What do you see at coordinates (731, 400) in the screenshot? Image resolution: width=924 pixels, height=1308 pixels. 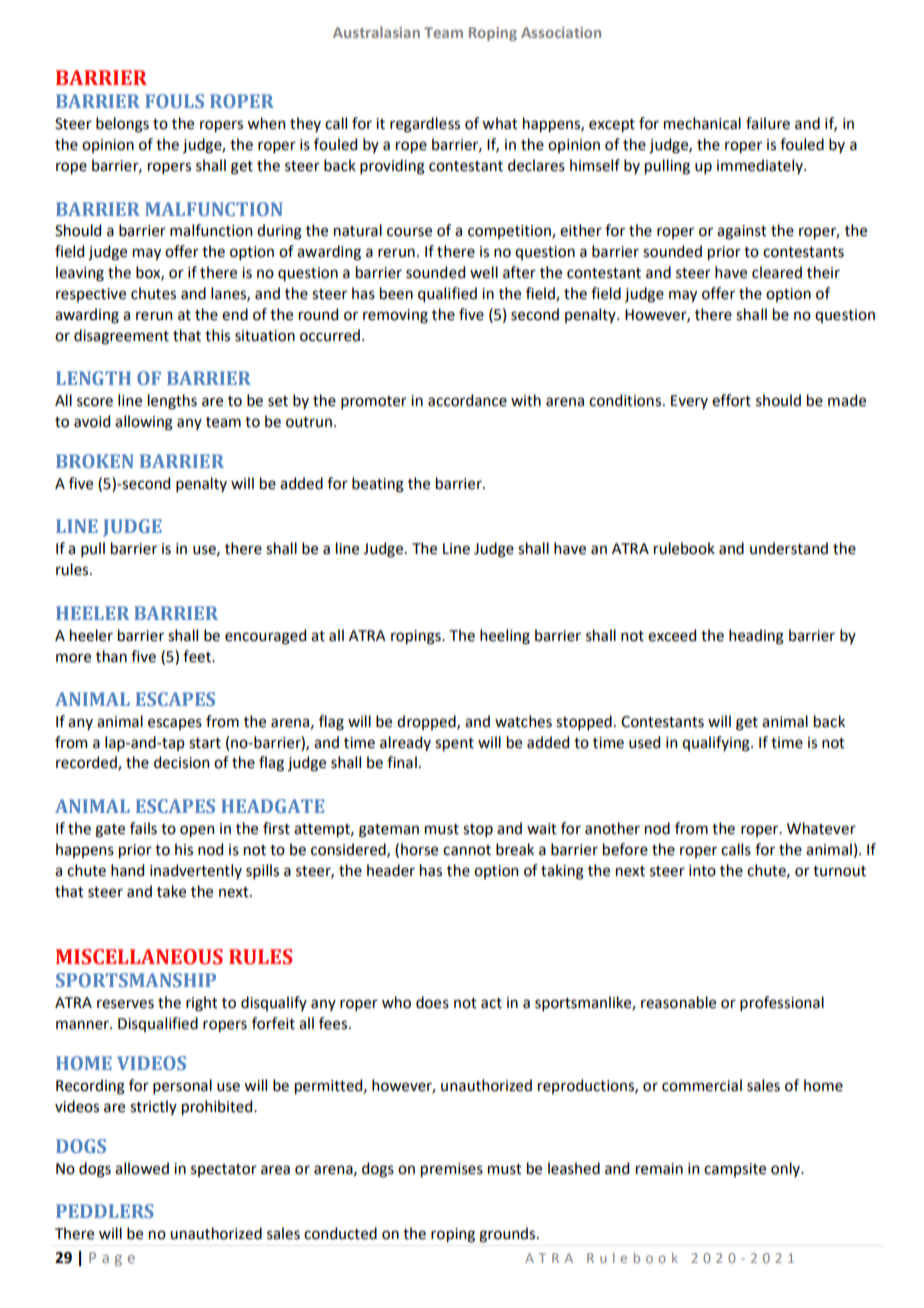 I see `effort` at bounding box center [731, 400].
